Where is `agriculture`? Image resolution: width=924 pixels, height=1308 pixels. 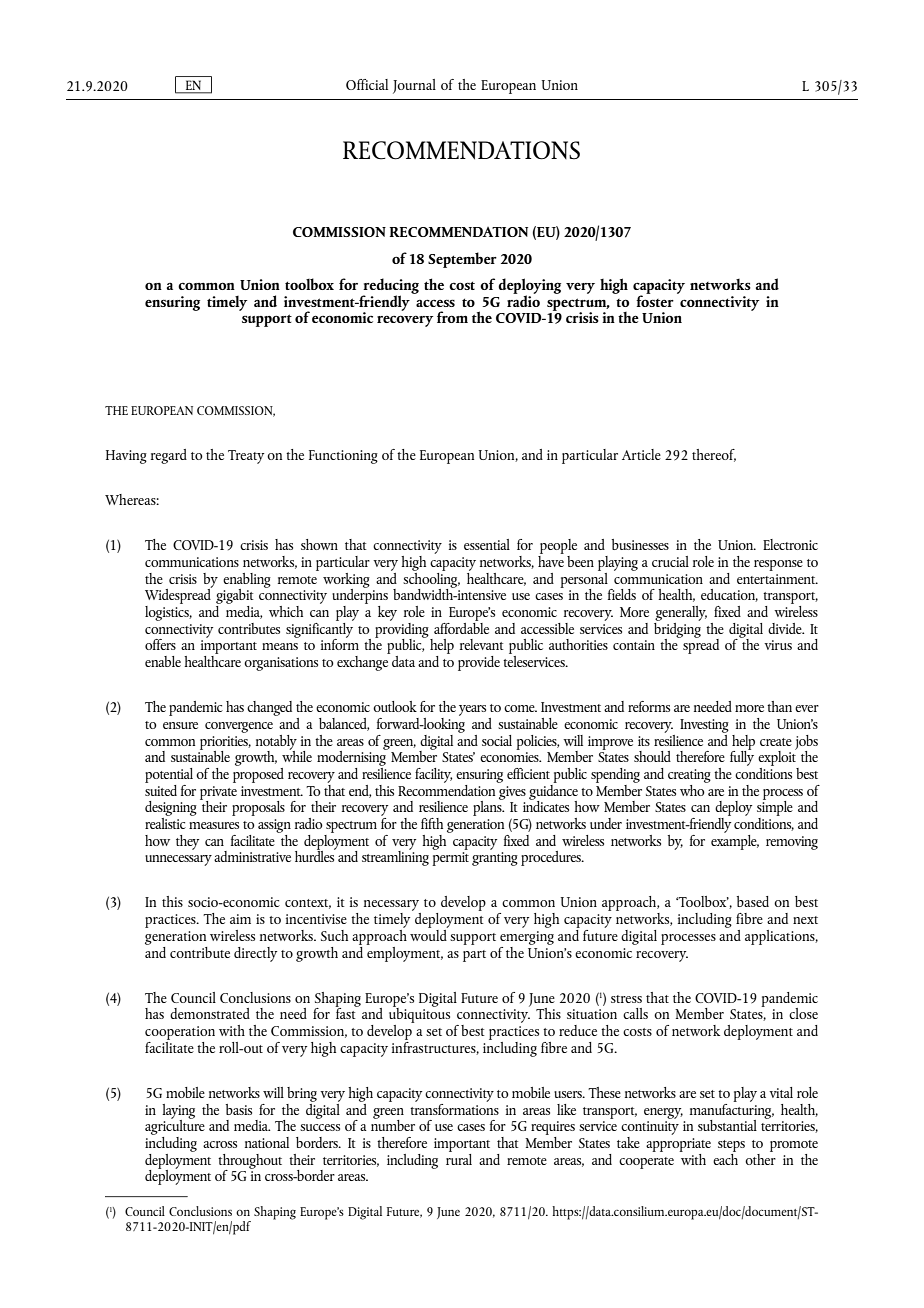 agriculture is located at coordinates (175, 1127).
